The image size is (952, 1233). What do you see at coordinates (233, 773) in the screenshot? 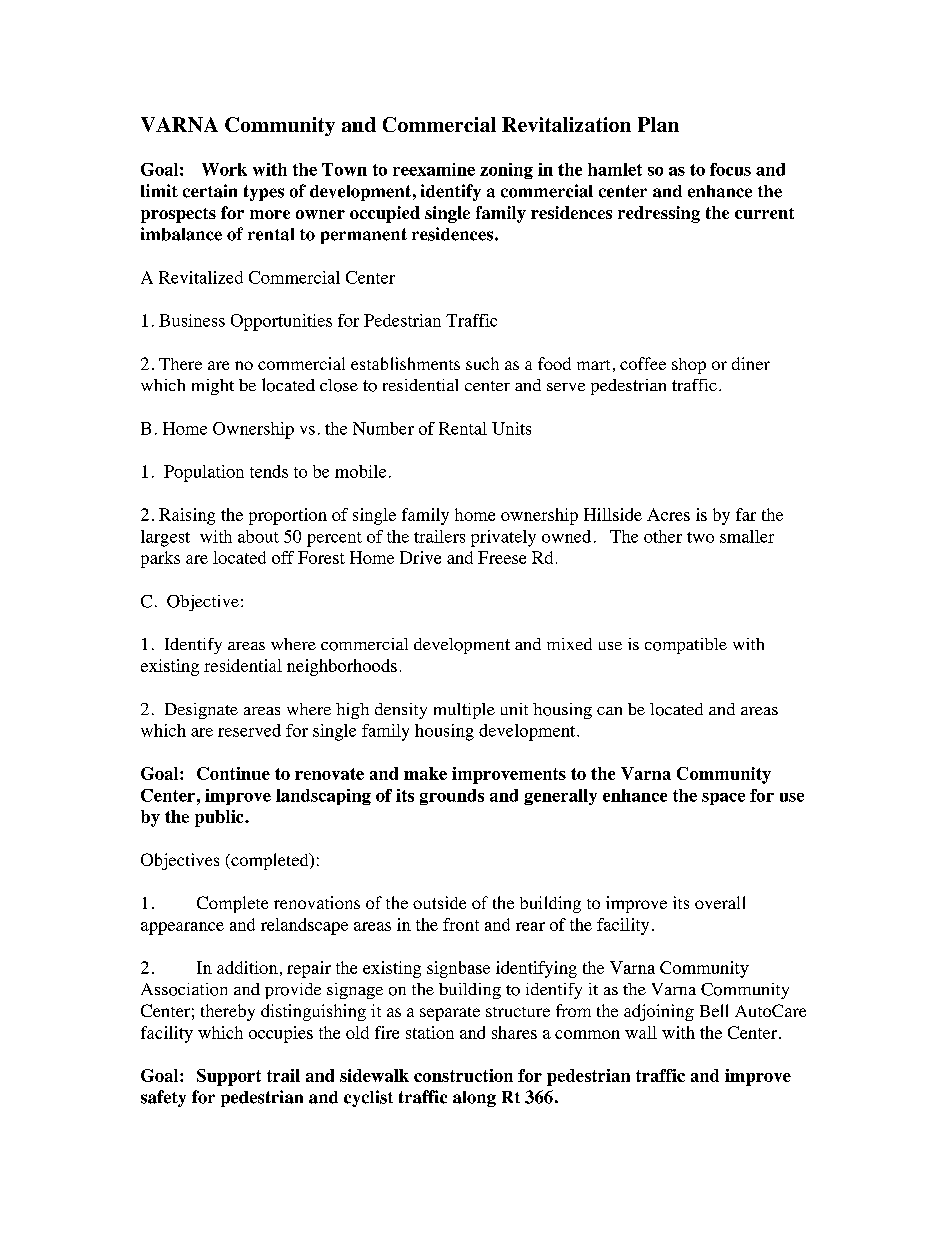
I see `Continue` at bounding box center [233, 773].
